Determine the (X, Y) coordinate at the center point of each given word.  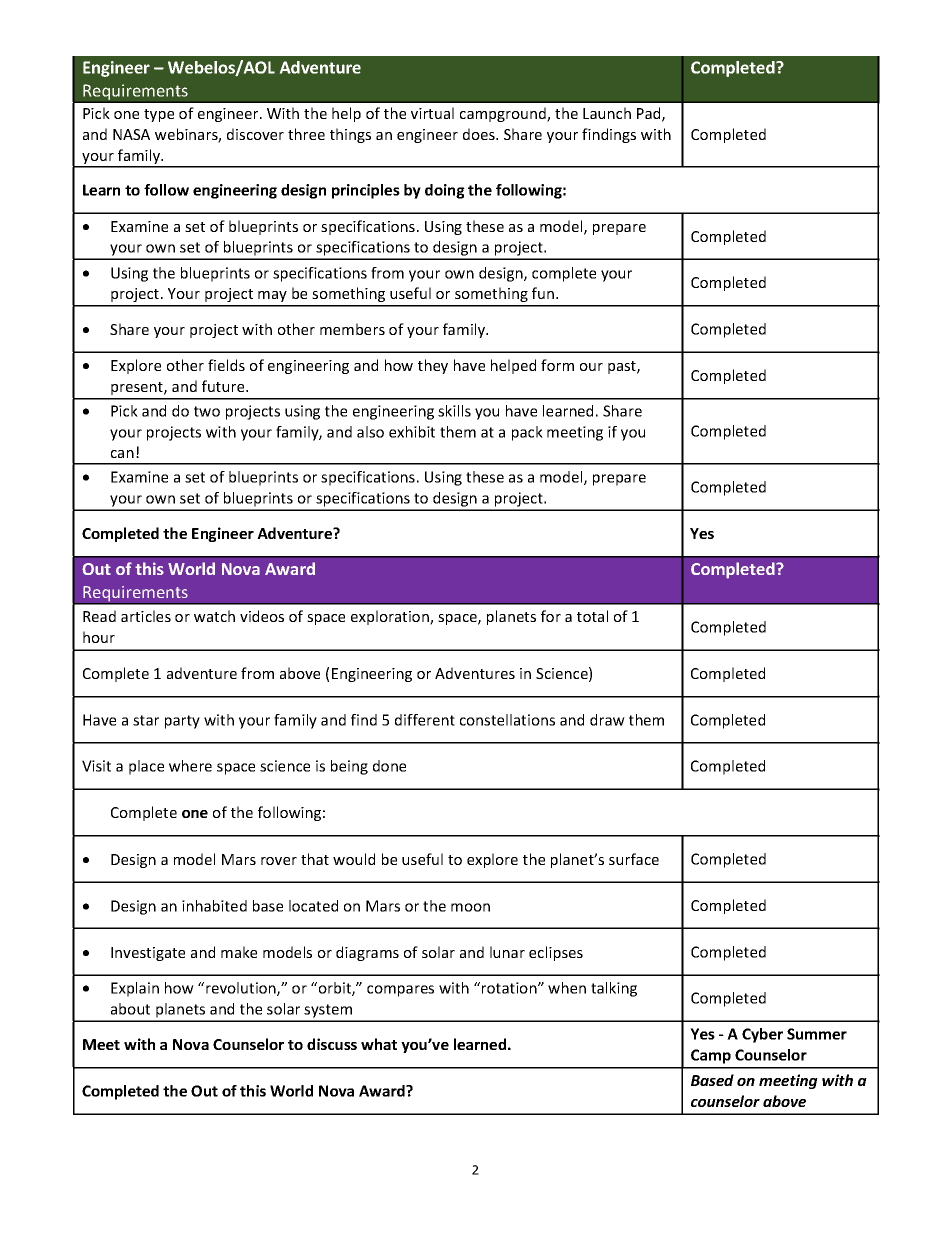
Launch (607, 113)
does (480, 134)
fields (226, 365)
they (433, 366)
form (557, 365)
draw (607, 720)
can (122, 454)
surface (634, 859)
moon (470, 907)
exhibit (412, 432)
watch (214, 616)
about (130, 1009)
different (425, 720)
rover (279, 861)
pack (527, 433)
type (159, 115)
